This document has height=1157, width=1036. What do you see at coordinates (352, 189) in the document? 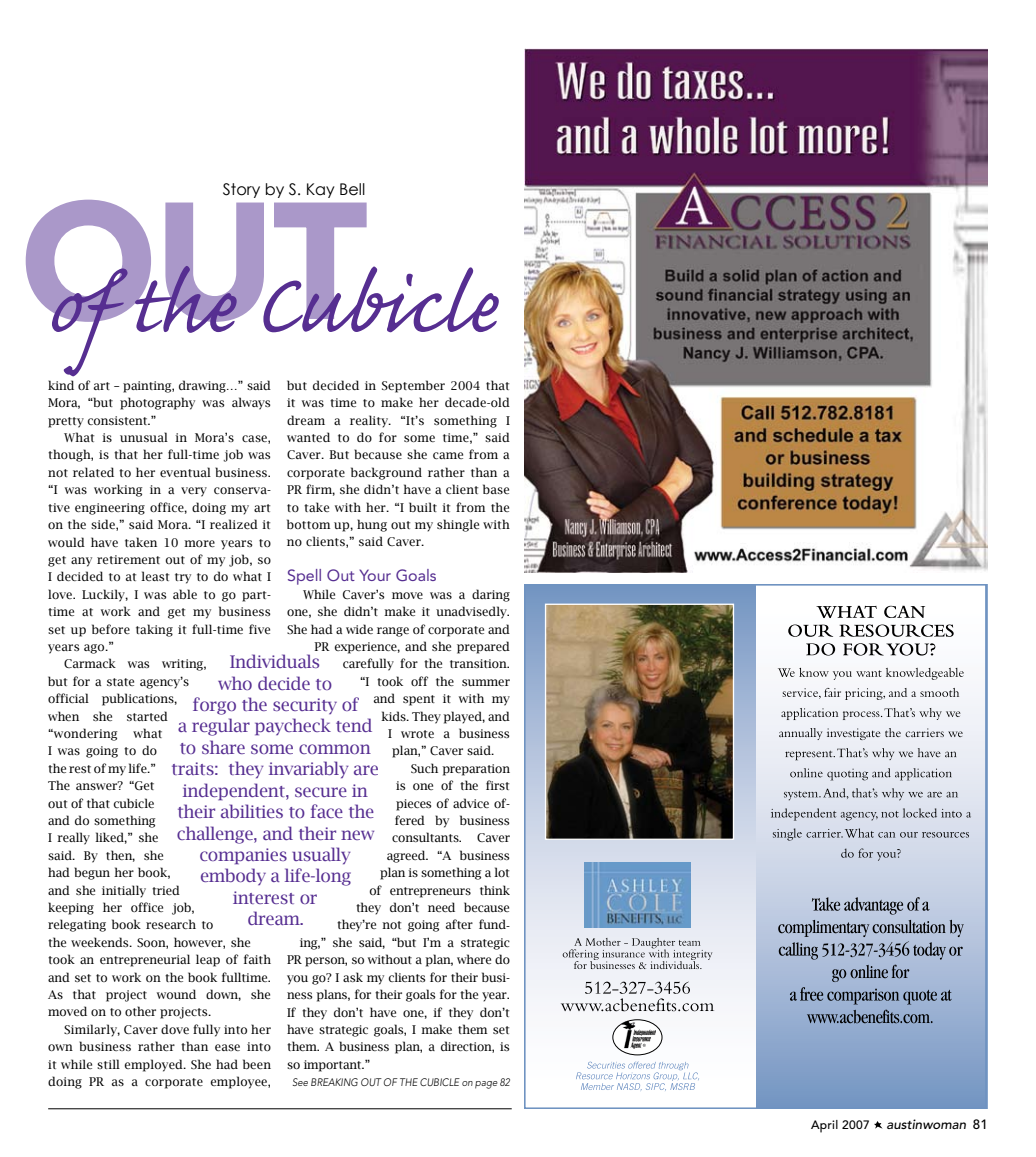
I see `Bell` at bounding box center [352, 189].
